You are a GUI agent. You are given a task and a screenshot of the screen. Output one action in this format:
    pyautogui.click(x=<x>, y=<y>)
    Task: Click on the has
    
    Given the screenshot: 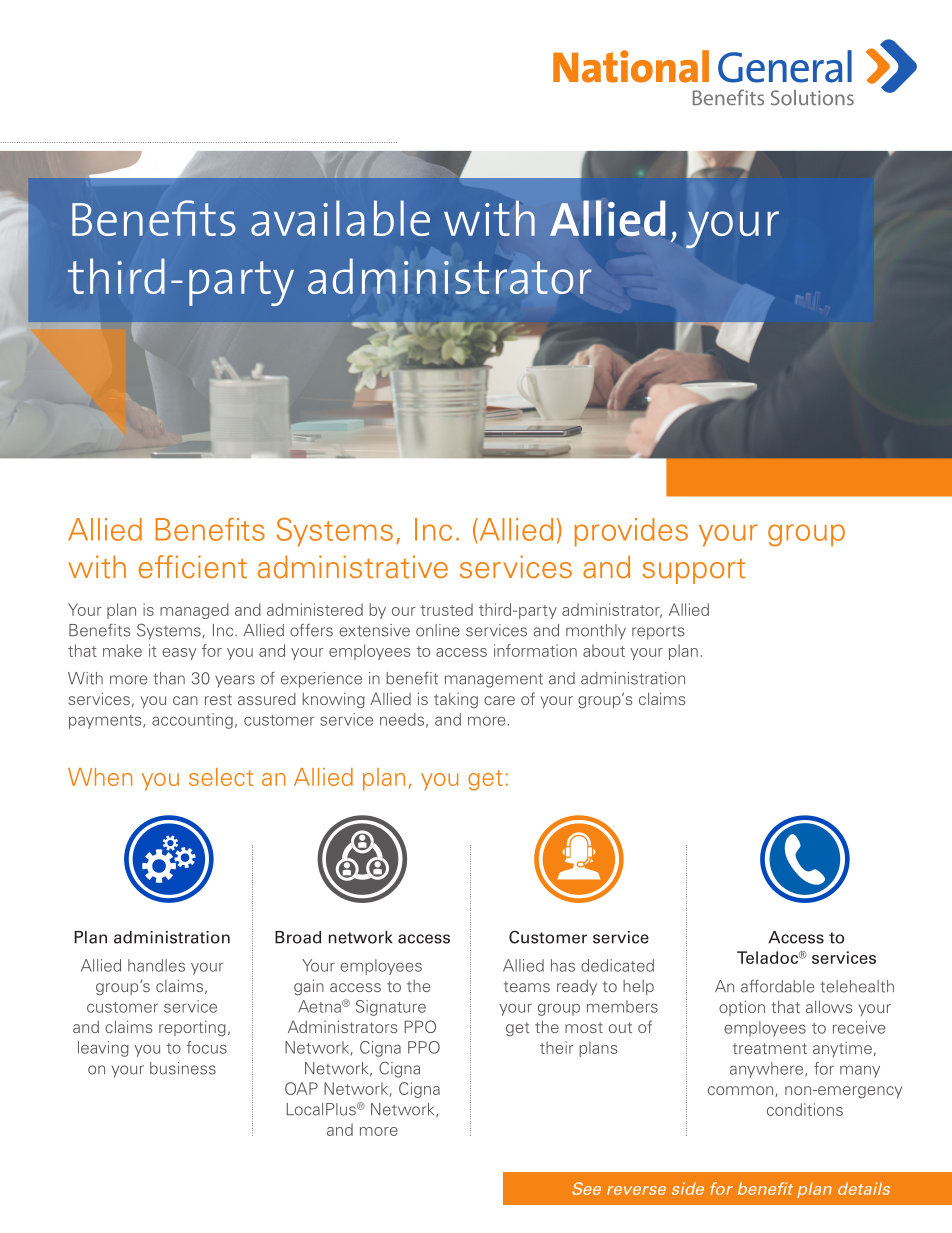 What is the action you would take?
    pyautogui.click(x=563, y=965)
